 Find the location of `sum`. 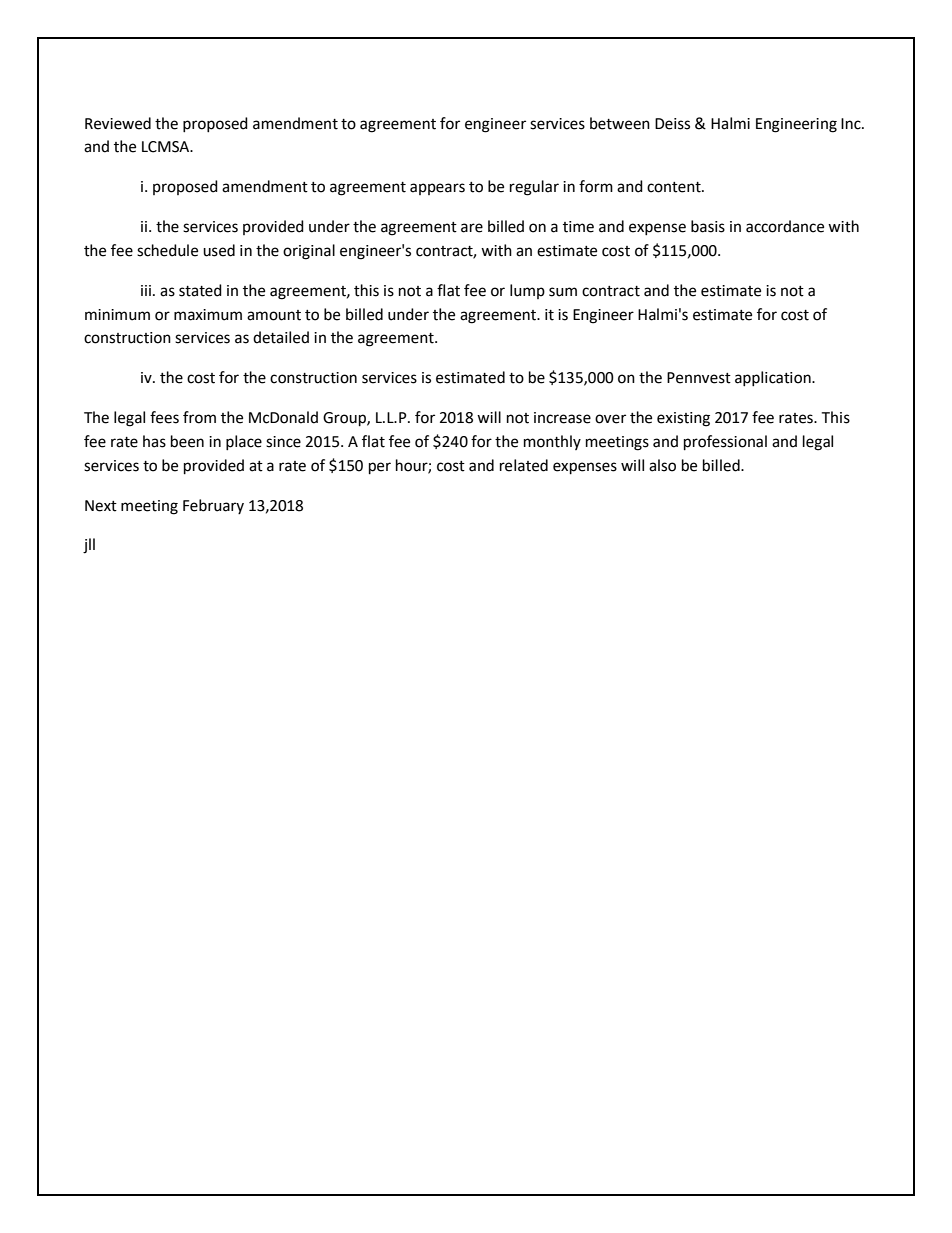

sum is located at coordinates (563, 292).
